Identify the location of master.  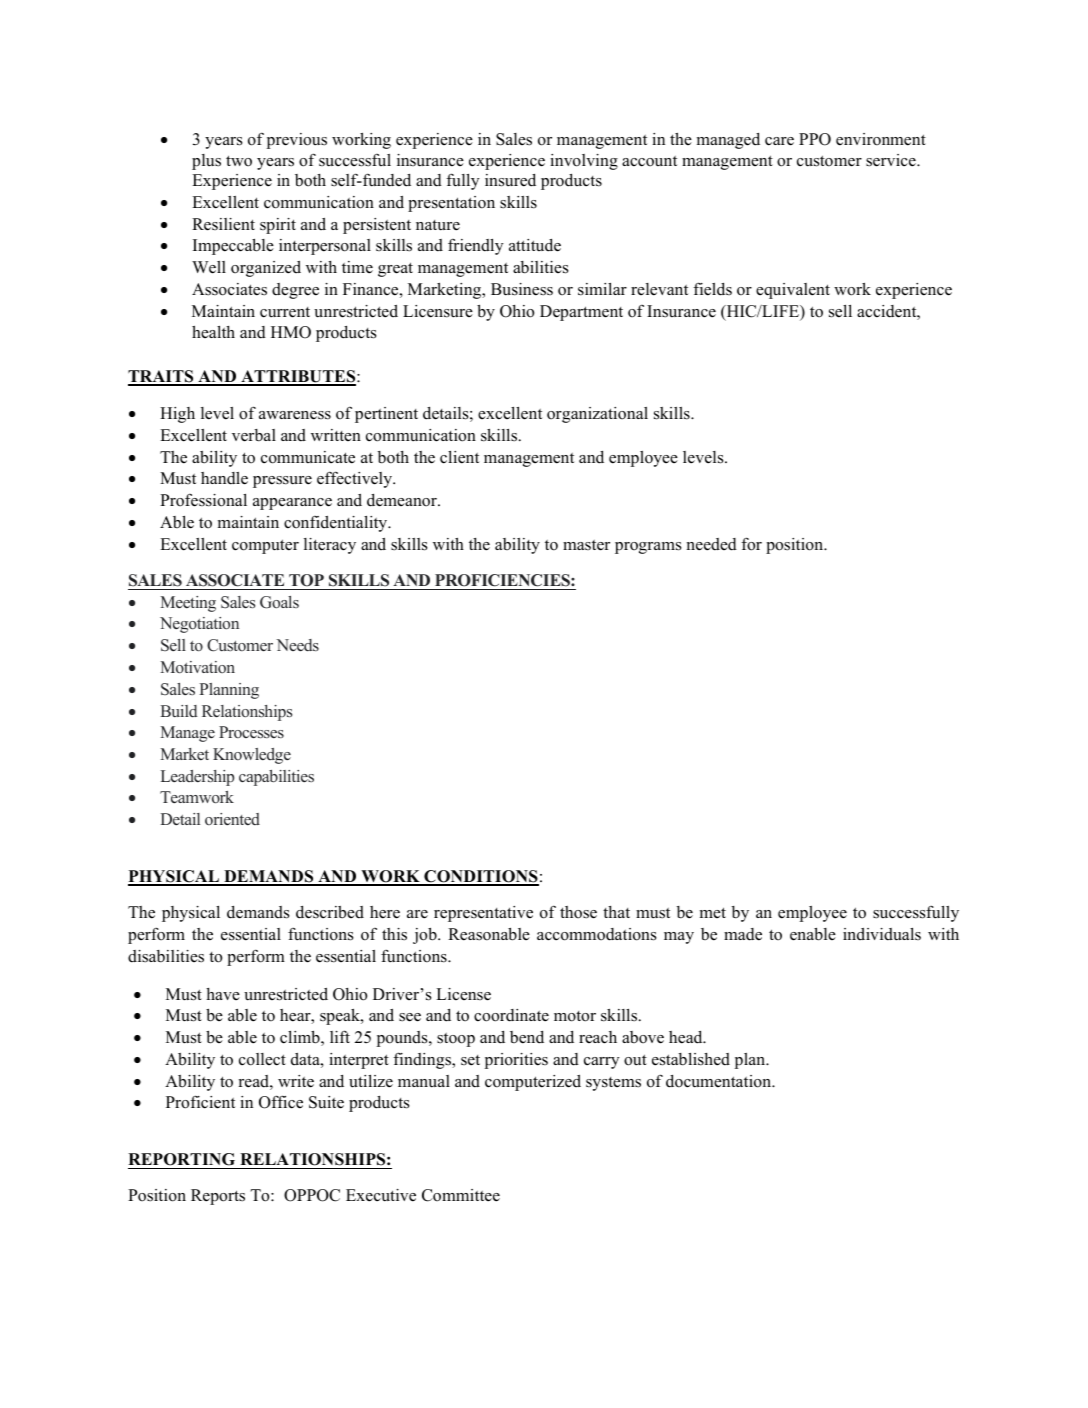
(586, 545).
